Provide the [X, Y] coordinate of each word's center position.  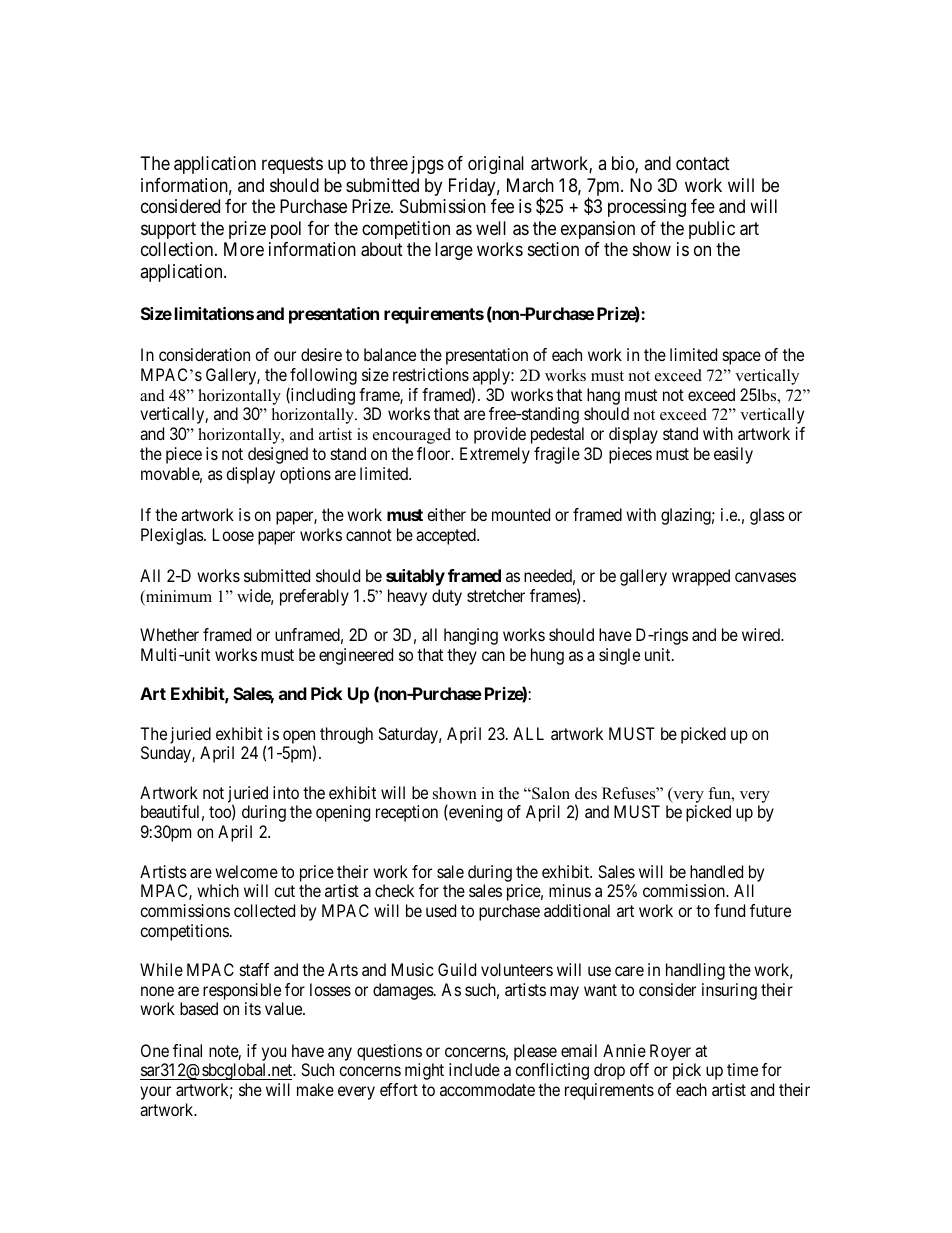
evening [474, 813]
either [446, 514]
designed [278, 455]
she [250, 1089]
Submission [443, 206]
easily [733, 455]
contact [703, 164]
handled [716, 871]
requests [292, 166]
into [286, 792]
